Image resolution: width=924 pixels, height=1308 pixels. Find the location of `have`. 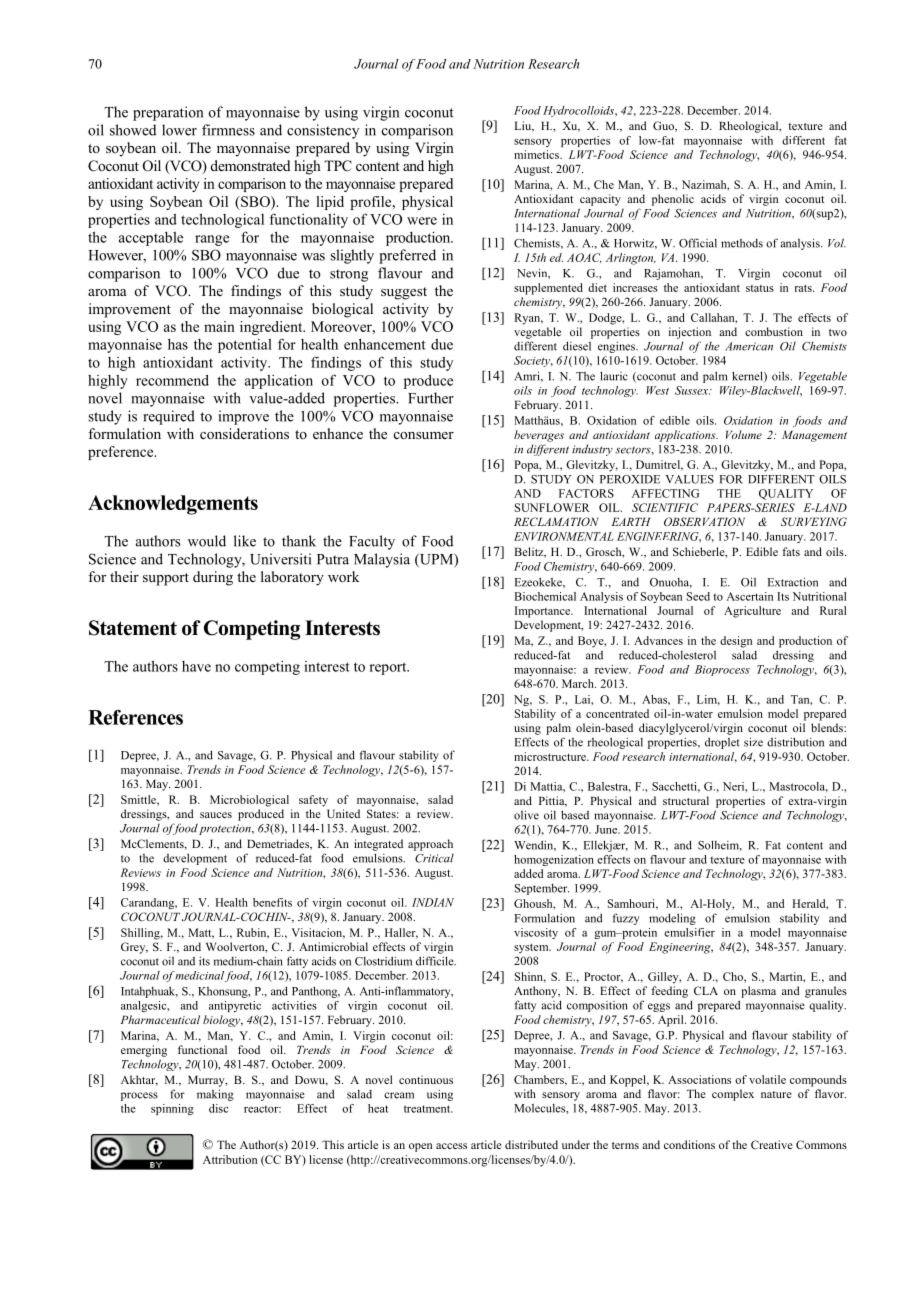

have is located at coordinates (196, 666).
